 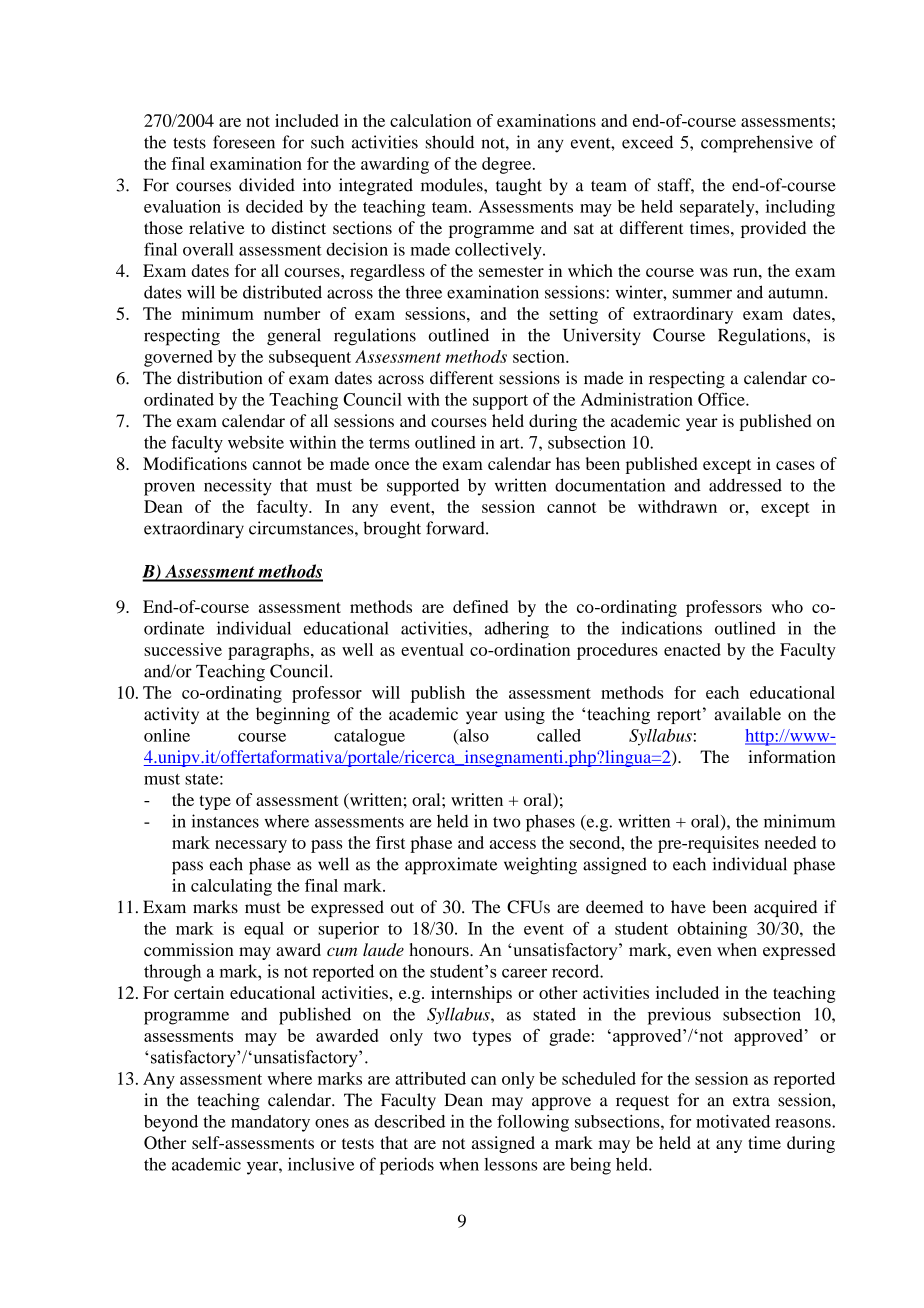 What do you see at coordinates (510, 1164) in the screenshot?
I see `lessons` at bounding box center [510, 1164].
